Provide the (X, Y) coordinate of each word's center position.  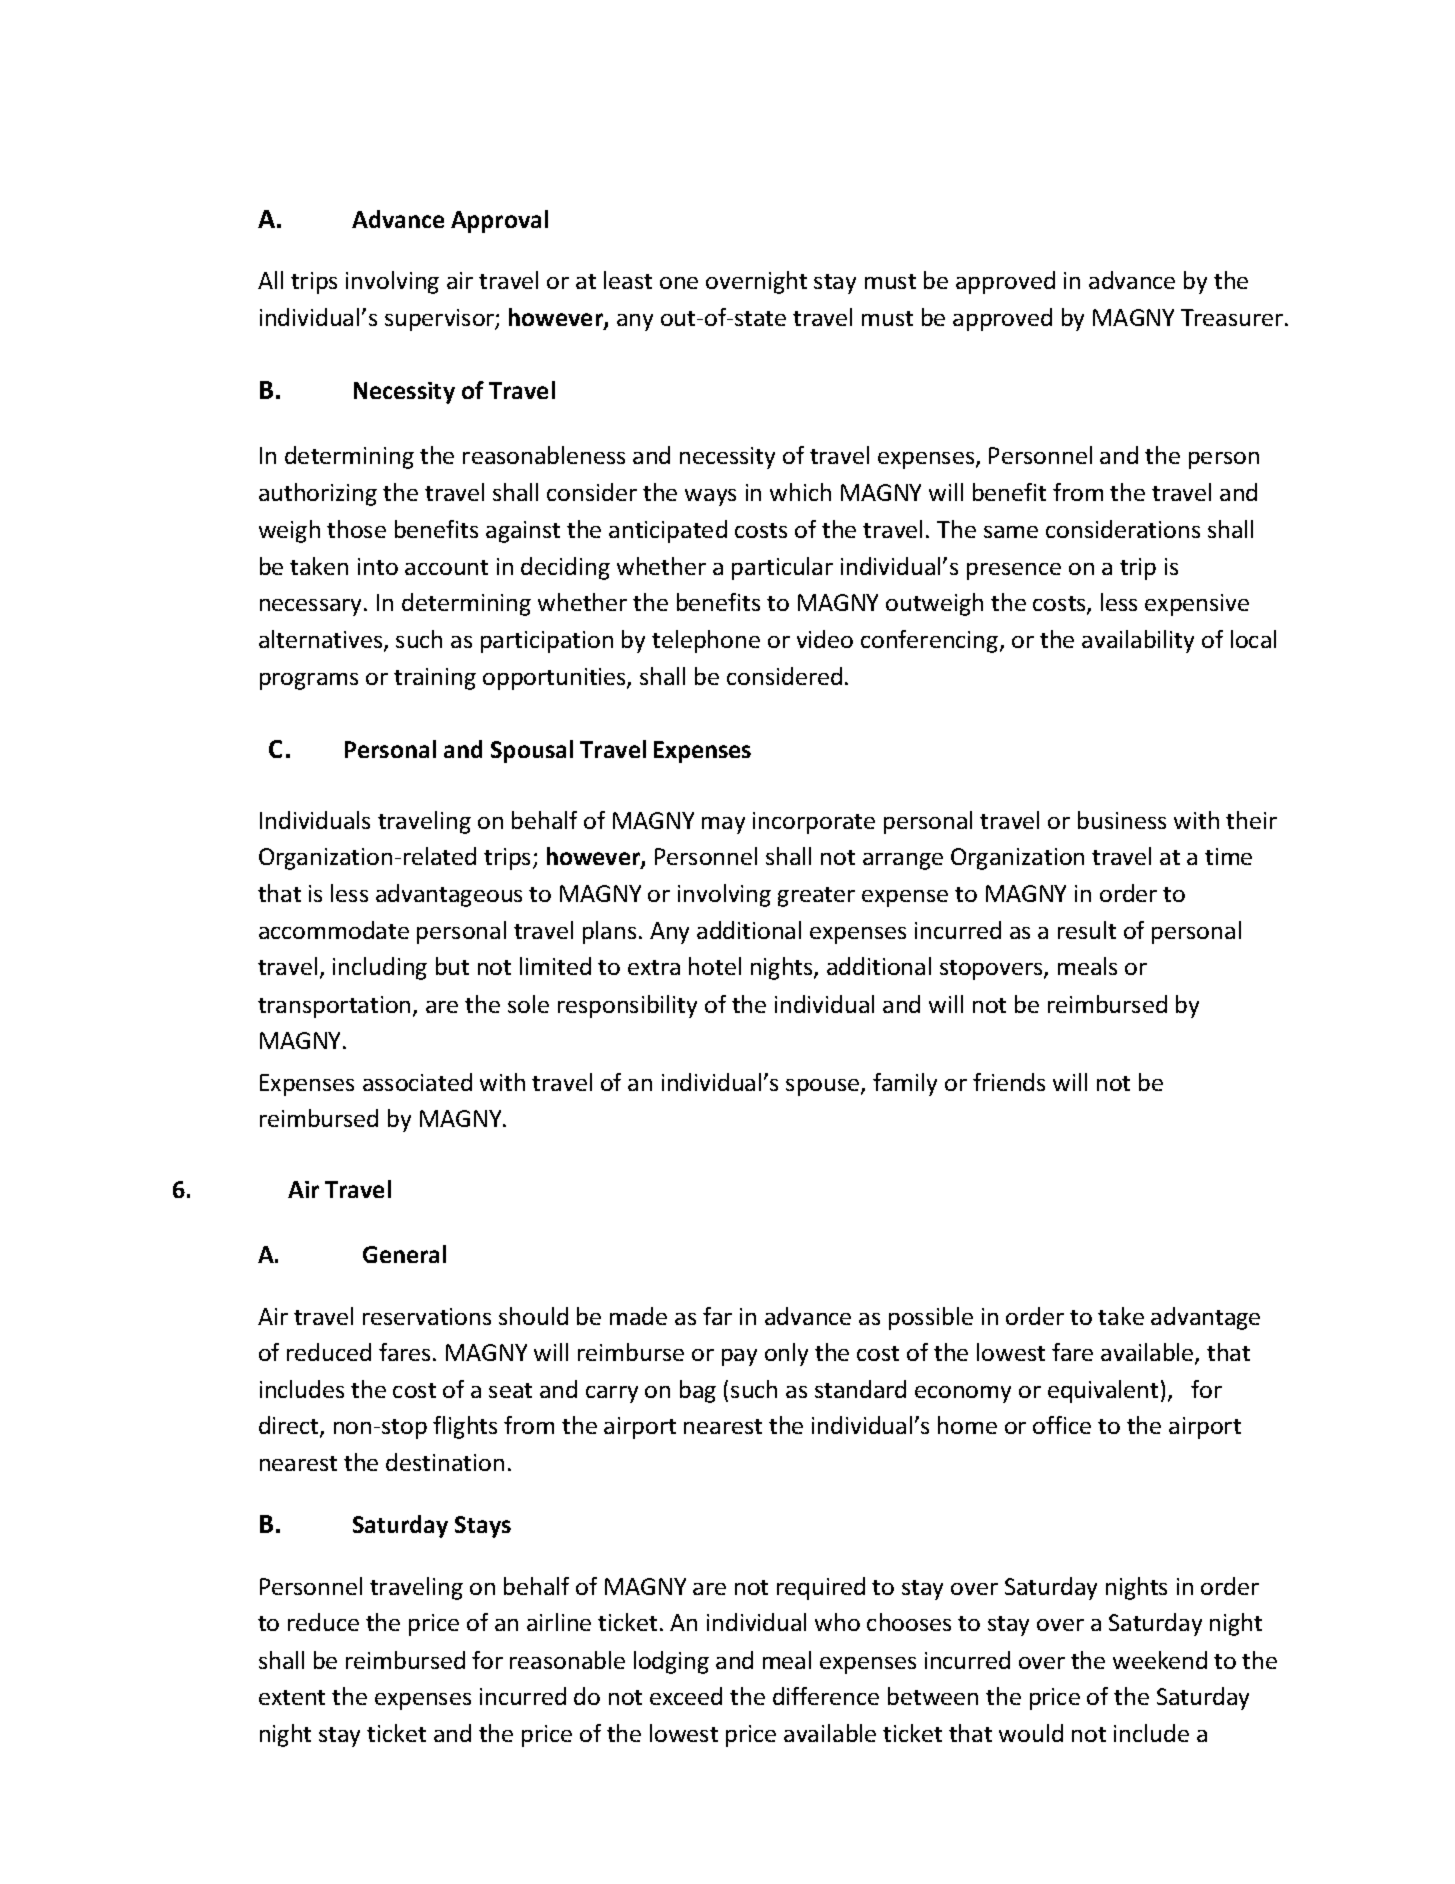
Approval (499, 221)
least (628, 280)
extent (292, 1697)
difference (826, 1696)
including (380, 968)
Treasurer (1233, 317)
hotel (715, 966)
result (1087, 930)
